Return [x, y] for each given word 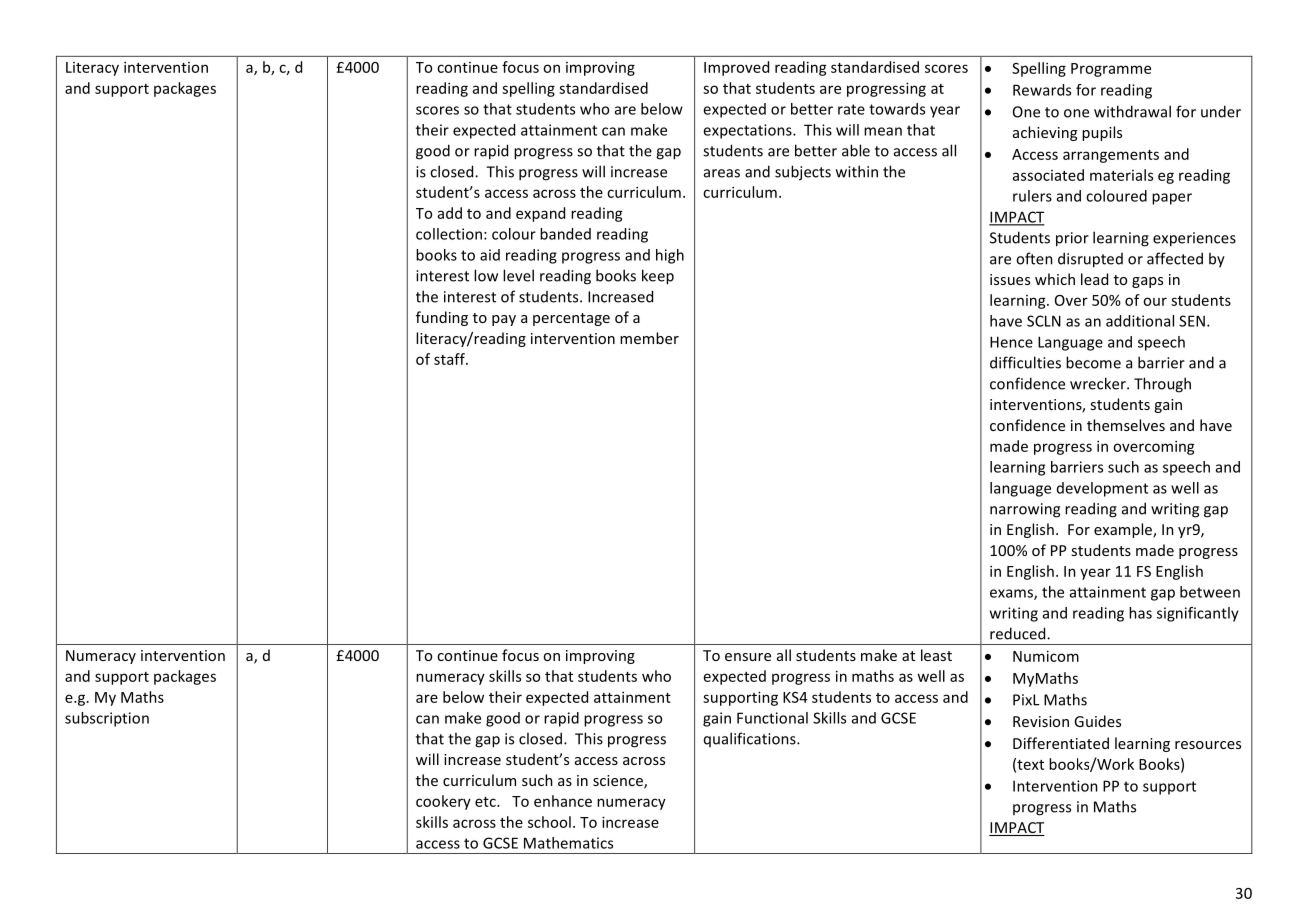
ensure [748, 657]
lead [1094, 279]
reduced [1019, 633]
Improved [736, 68]
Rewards [1042, 90]
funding [442, 318]
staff [450, 359]
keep [658, 277]
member [649, 338]
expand [540, 214]
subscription [107, 719]
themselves [1126, 425]
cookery [443, 802]
